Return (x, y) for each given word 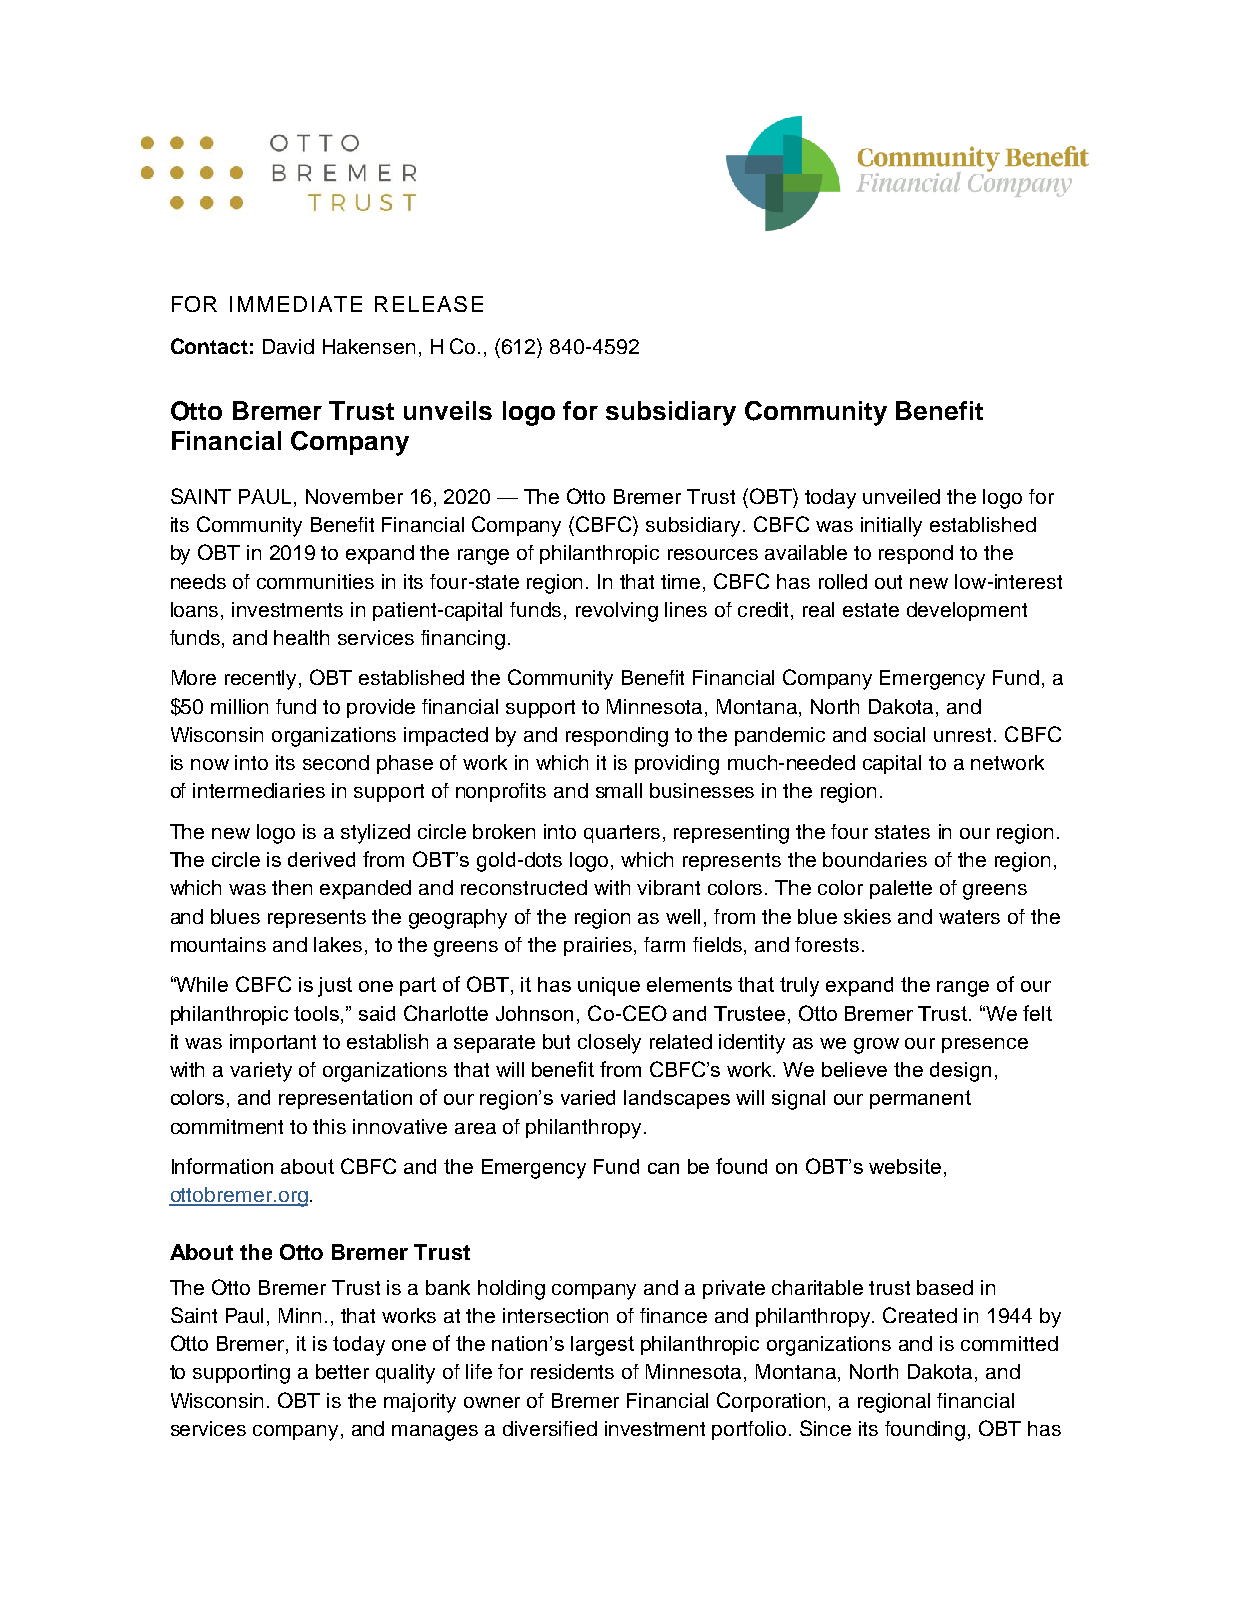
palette (901, 889)
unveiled (901, 496)
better (342, 1371)
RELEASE (429, 304)
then (292, 887)
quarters (622, 834)
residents (572, 1371)
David (288, 346)
